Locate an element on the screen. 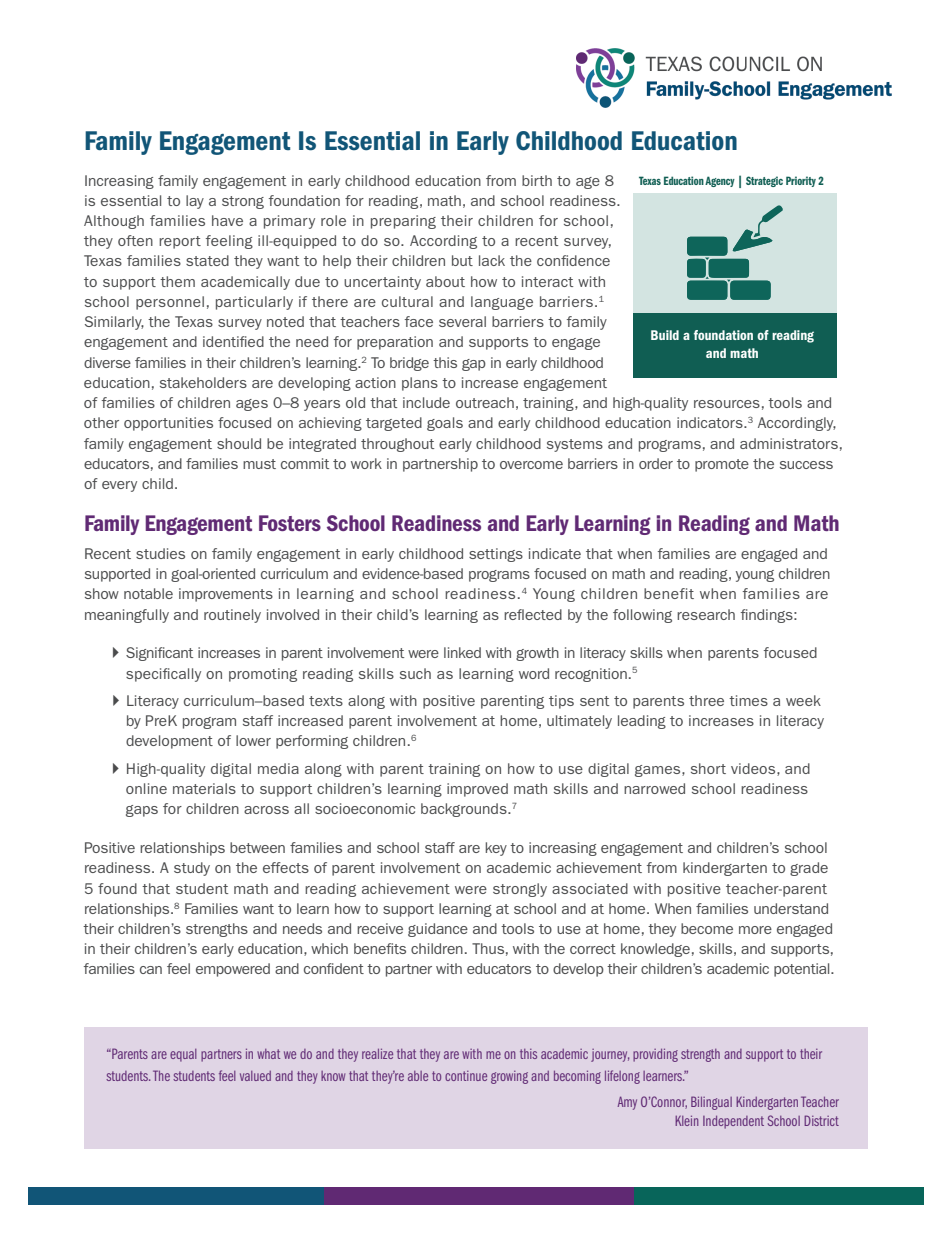 This screenshot has width=952, height=1233. research is located at coordinates (706, 614).
